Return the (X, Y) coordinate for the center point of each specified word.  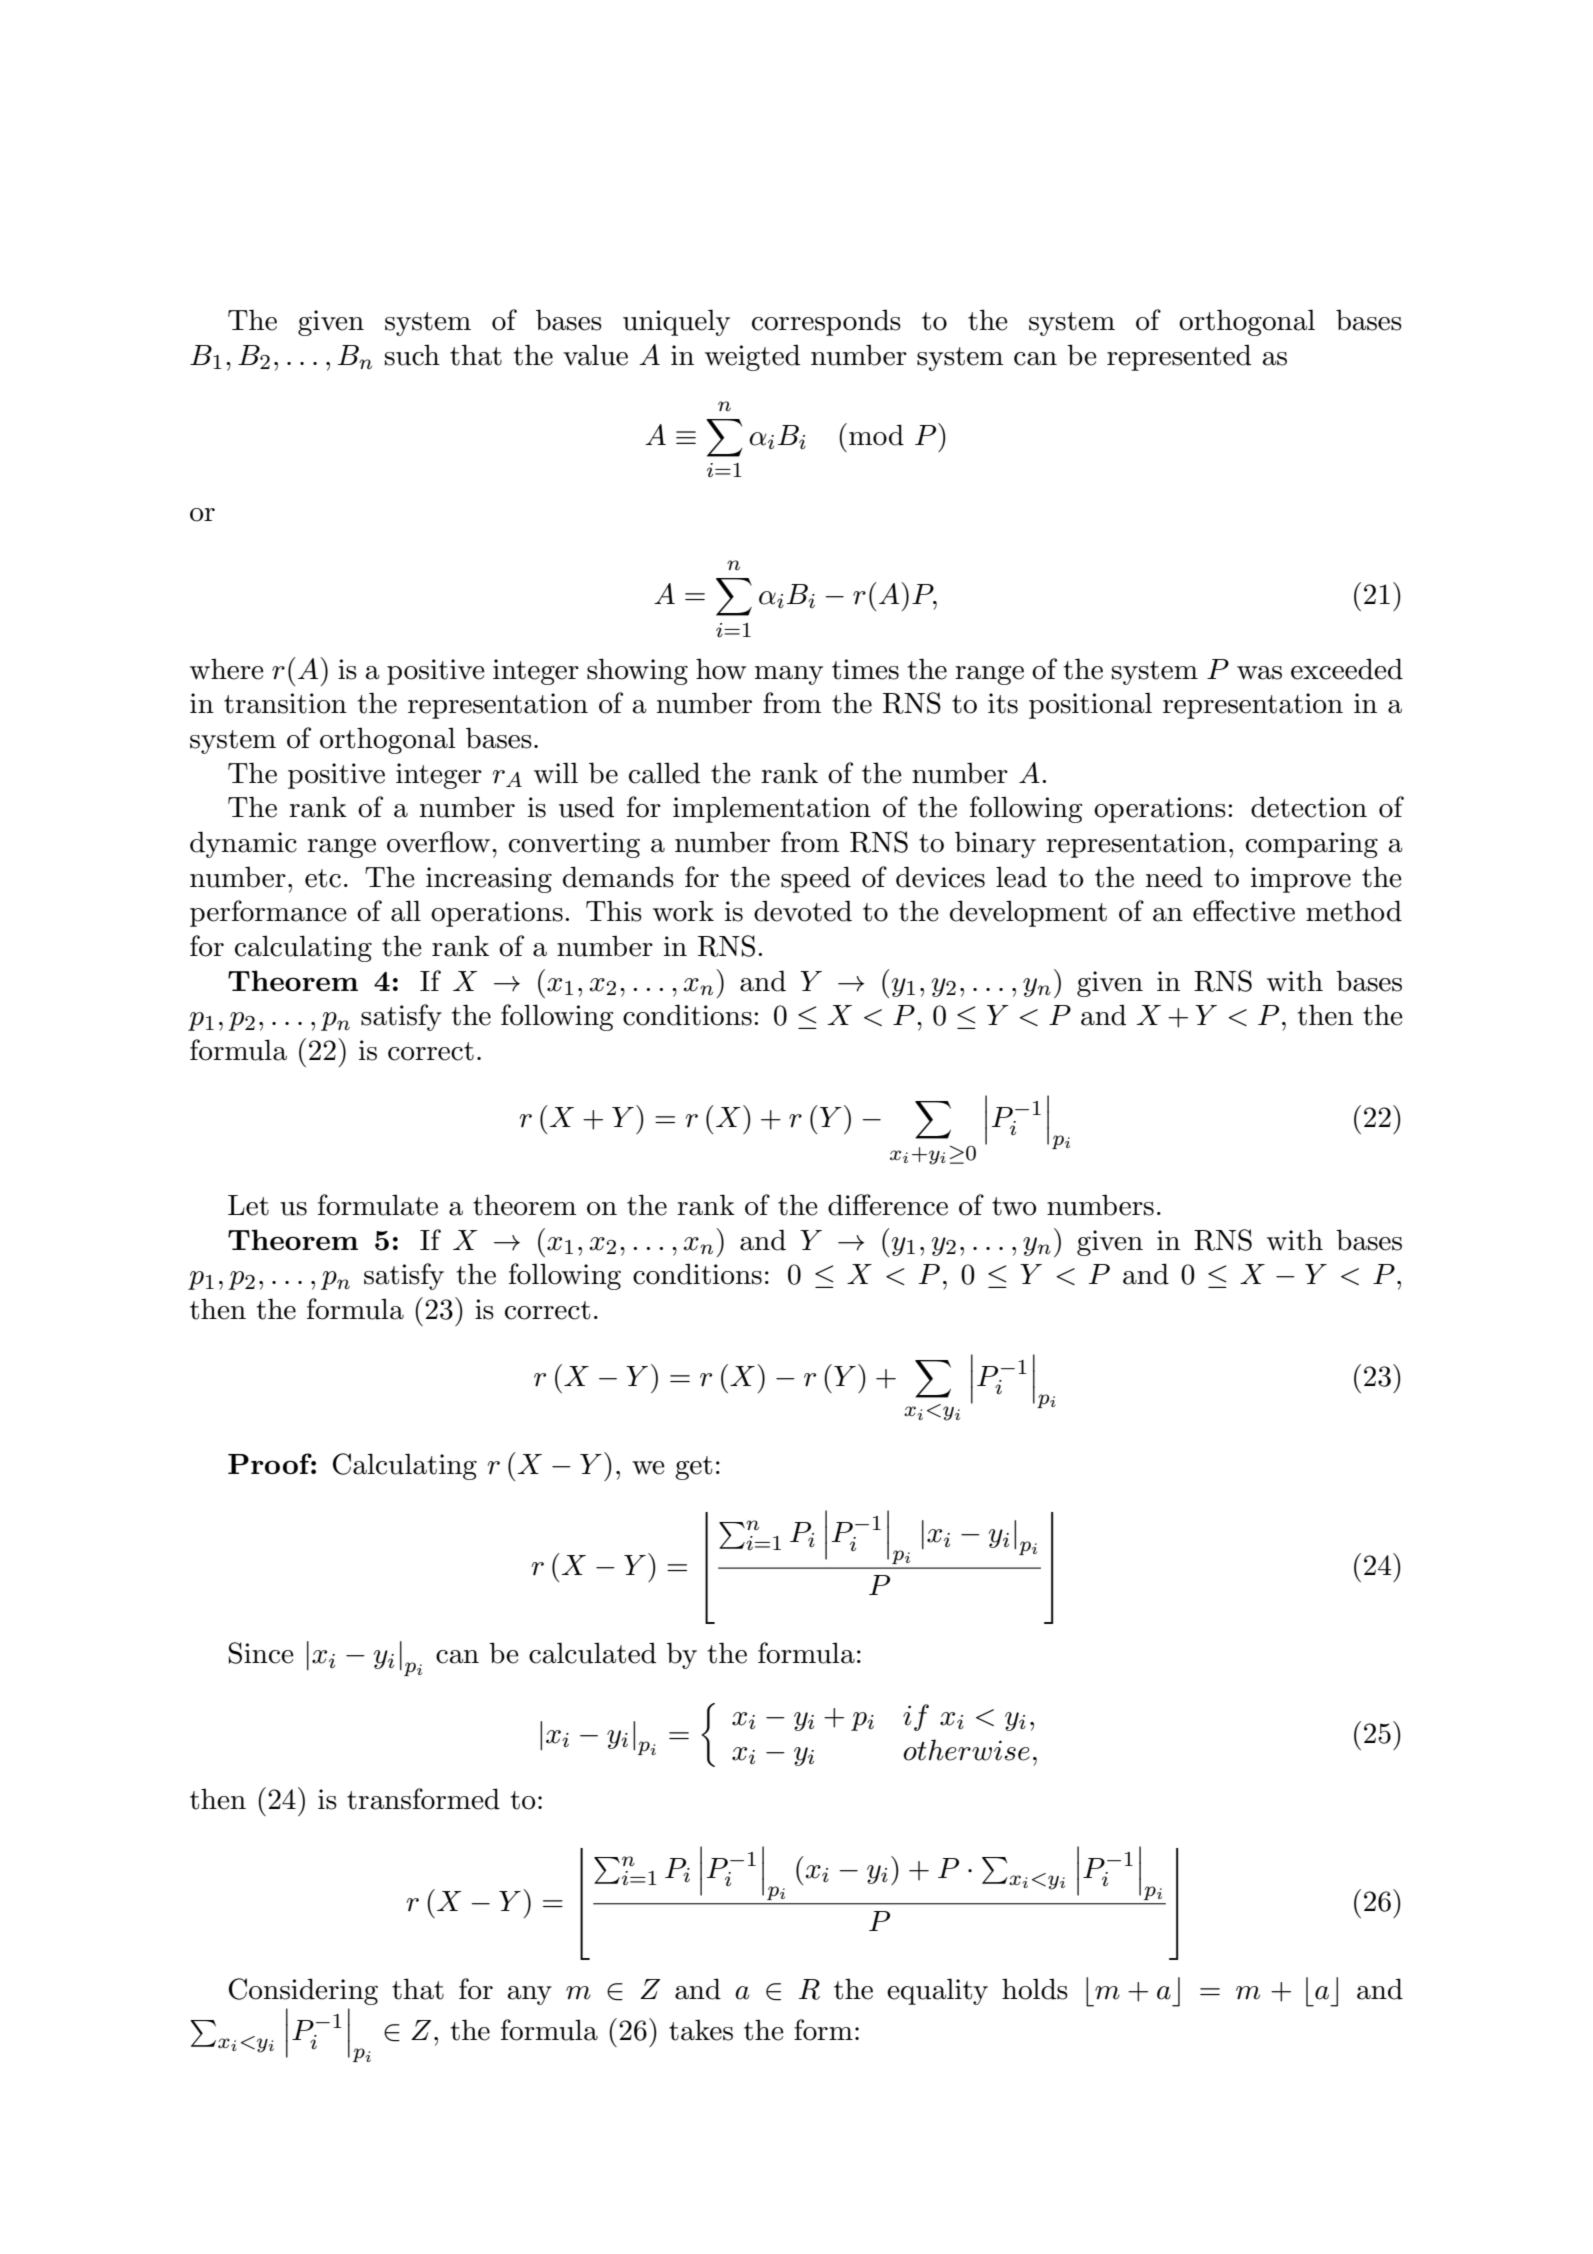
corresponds (826, 322)
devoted (803, 911)
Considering (303, 1991)
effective (1244, 911)
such (412, 355)
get (693, 1468)
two (1014, 1206)
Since (261, 1653)
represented (1179, 357)
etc (323, 878)
